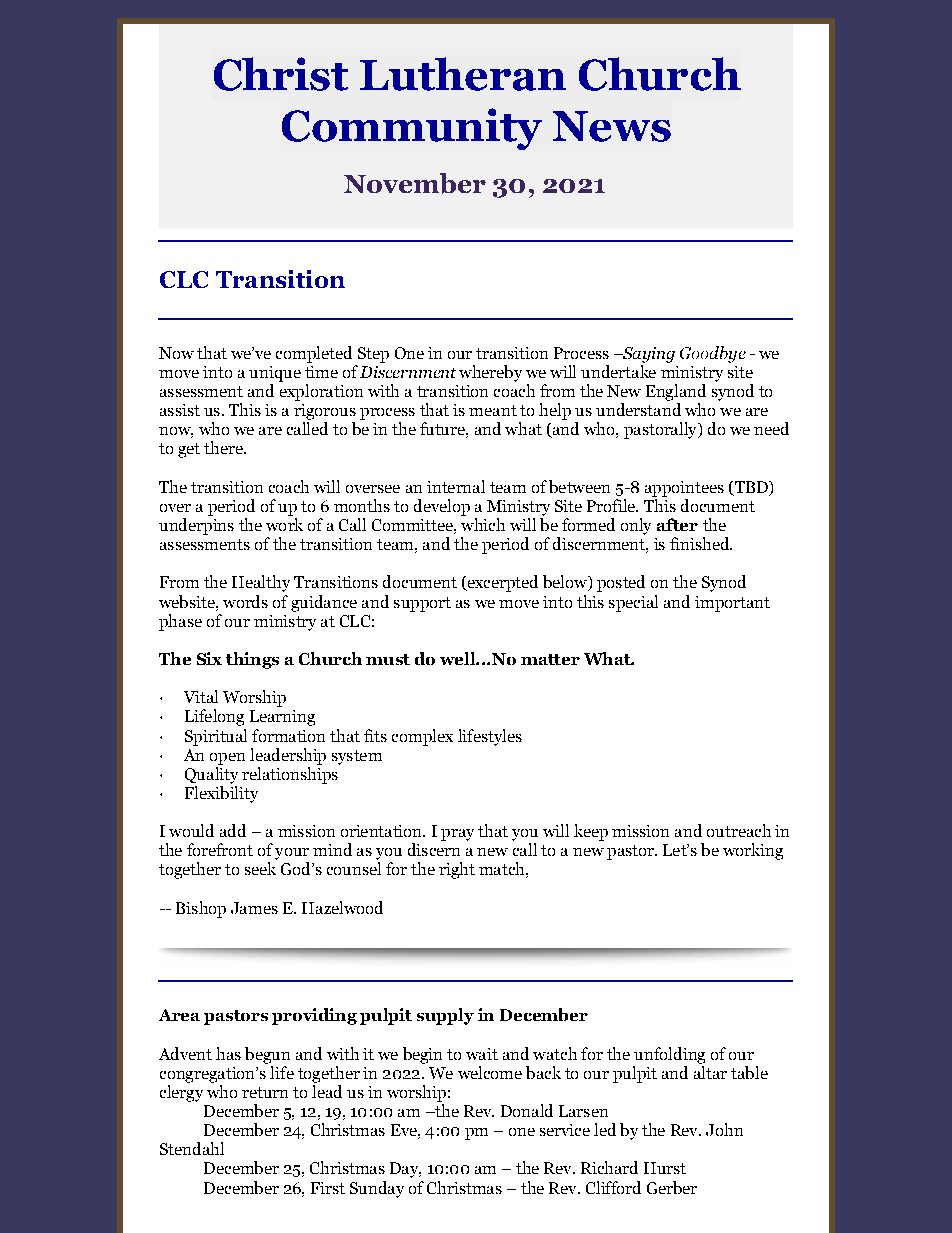 The image size is (952, 1233). Describe the element at coordinates (412, 129) in the document. I see `Community` at that location.
